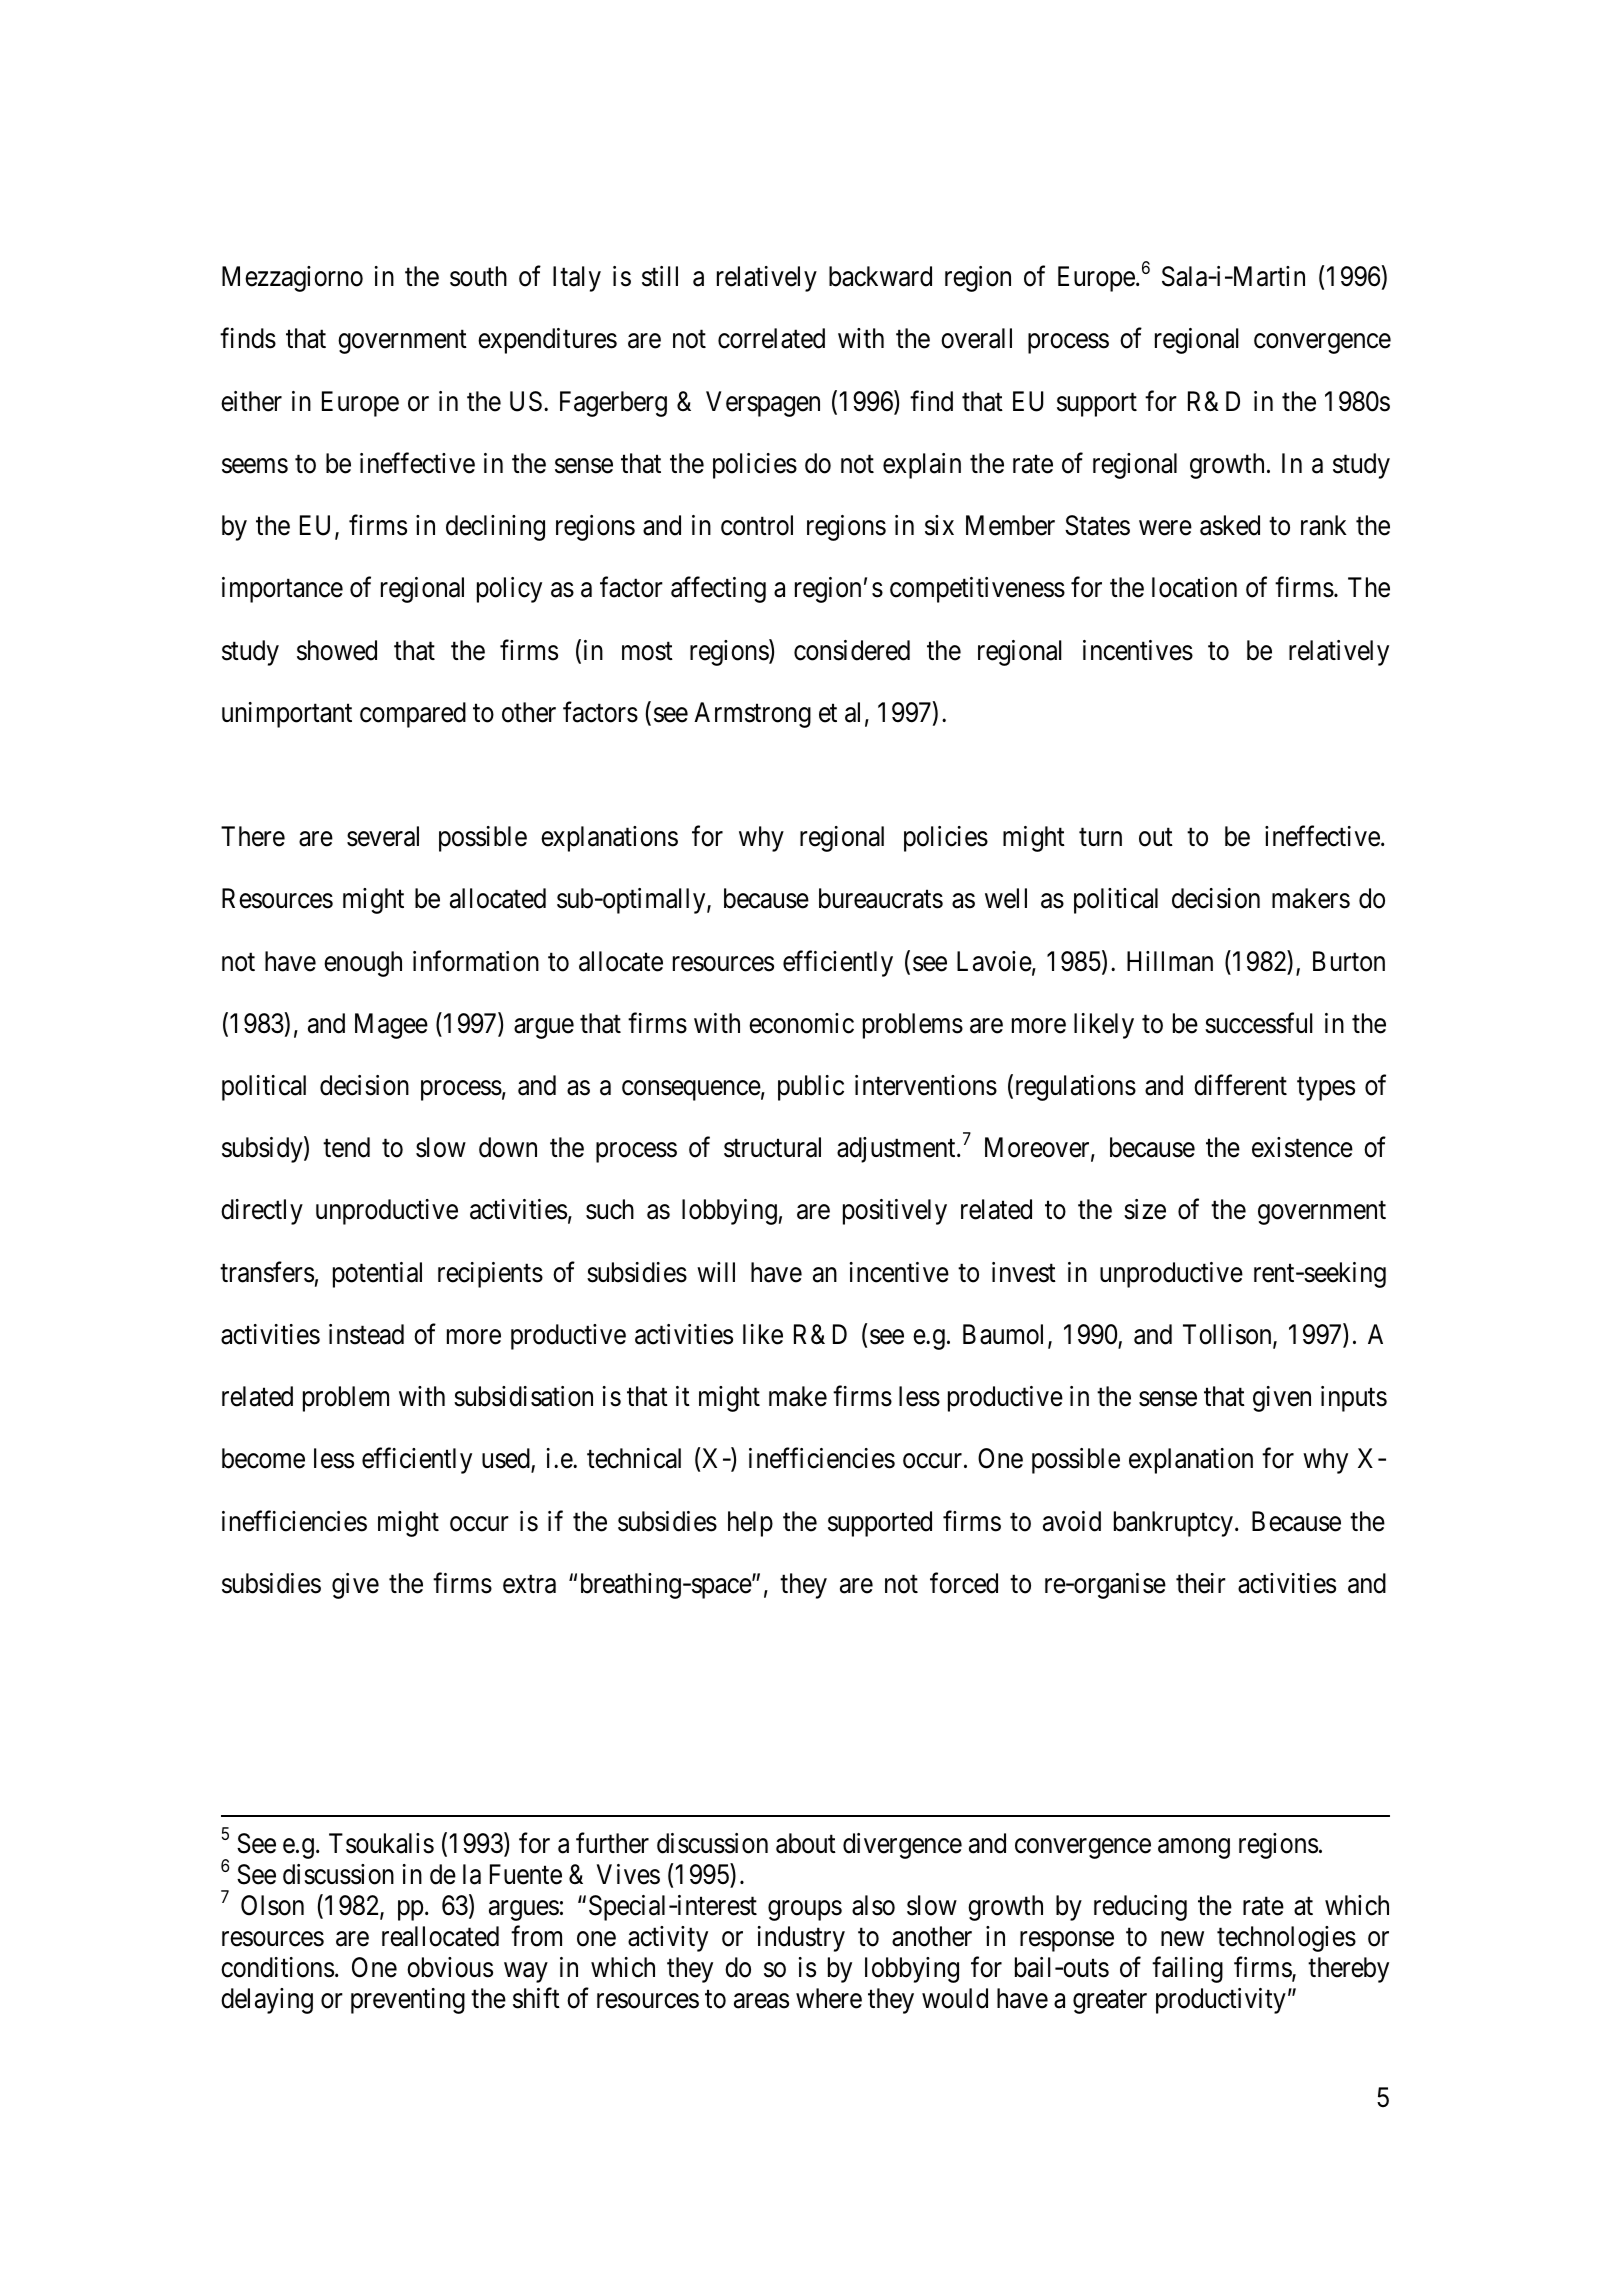  Describe the element at coordinates (976, 338) in the screenshot. I see `overall` at that location.
